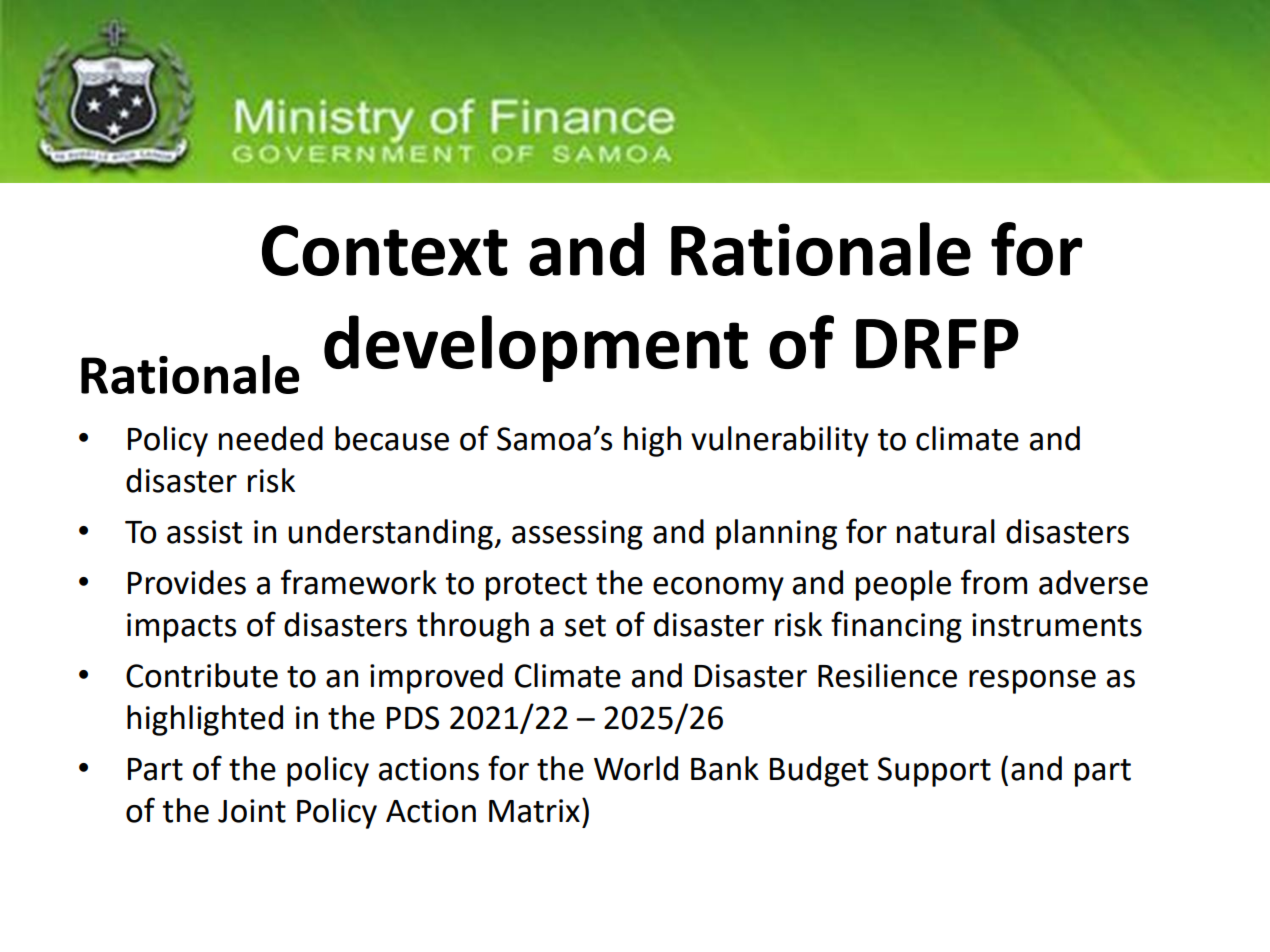  What do you see at coordinates (934, 772) in the document?
I see `Support` at bounding box center [934, 772].
